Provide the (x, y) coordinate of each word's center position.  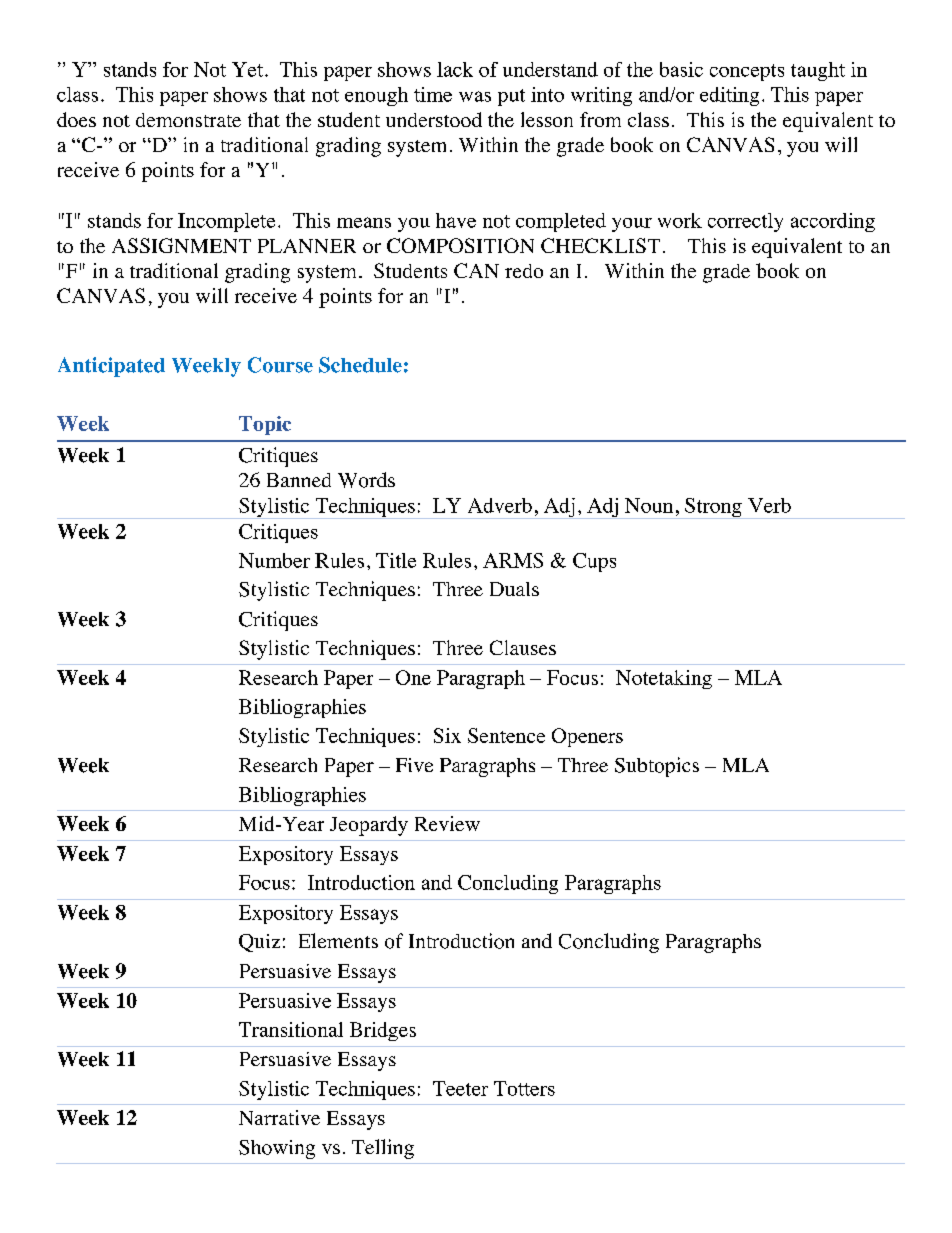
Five (414, 765)
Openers (587, 737)
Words (366, 480)
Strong (713, 508)
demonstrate (188, 120)
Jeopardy (369, 826)
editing (729, 96)
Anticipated (111, 367)
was (475, 96)
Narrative (279, 1117)
